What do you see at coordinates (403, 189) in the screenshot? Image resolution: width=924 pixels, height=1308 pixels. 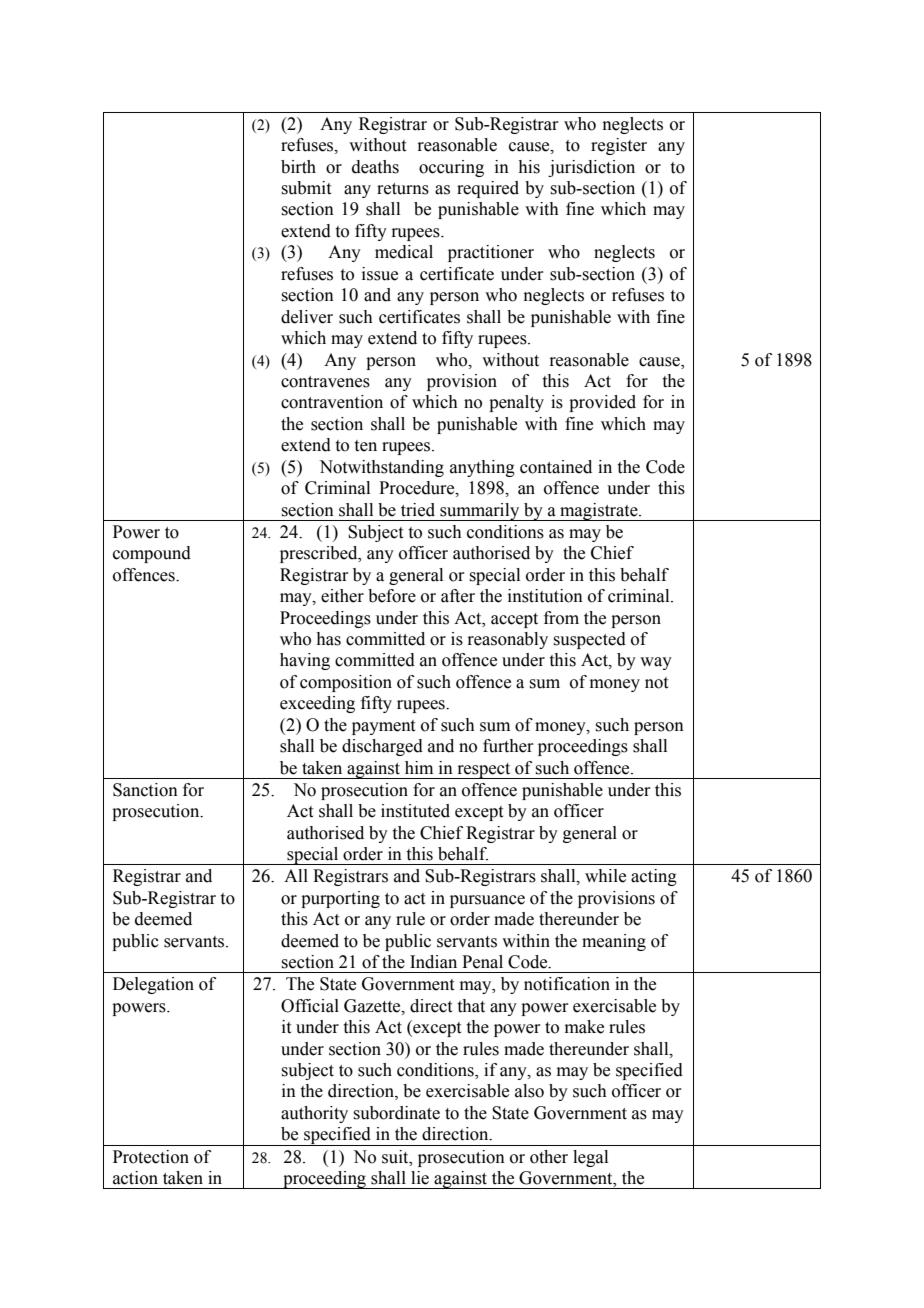 I see `returns` at bounding box center [403, 189].
